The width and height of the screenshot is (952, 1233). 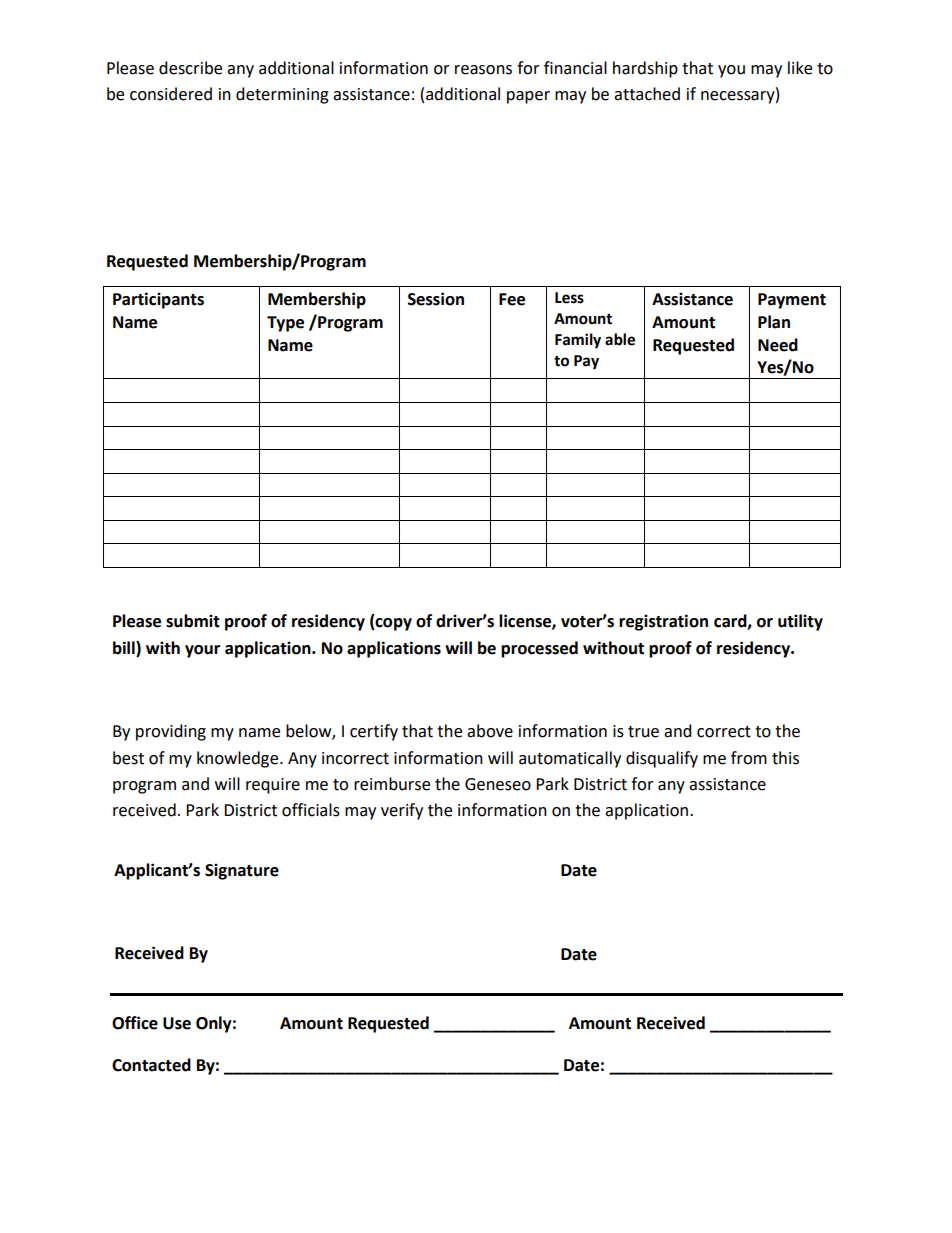 I want to click on Plan, so click(x=774, y=322).
